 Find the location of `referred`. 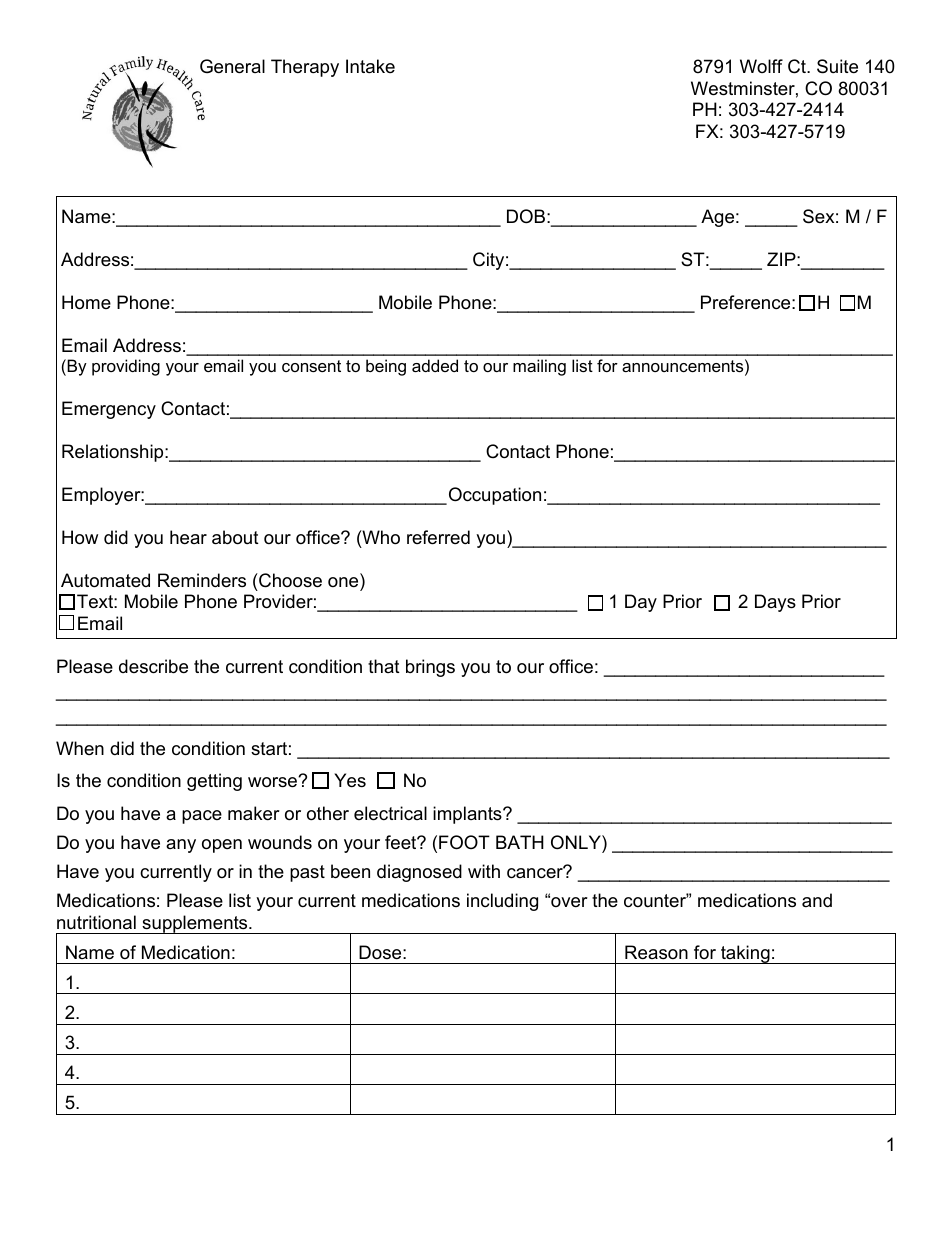

referred is located at coordinates (438, 537).
